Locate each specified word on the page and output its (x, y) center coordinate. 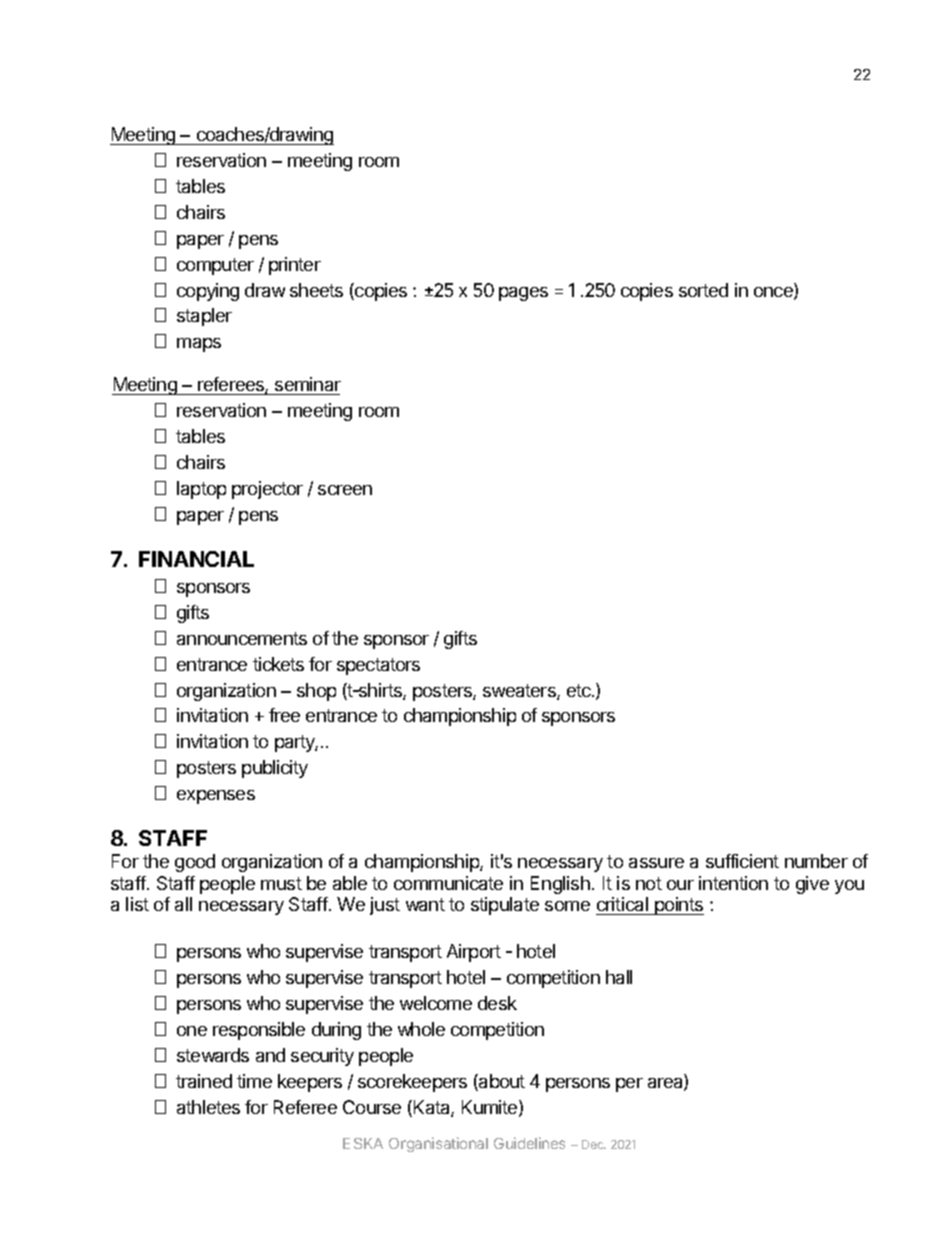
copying (208, 292)
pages (523, 294)
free (284, 715)
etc (580, 690)
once (774, 293)
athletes (208, 1107)
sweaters (520, 692)
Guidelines (529, 1143)
